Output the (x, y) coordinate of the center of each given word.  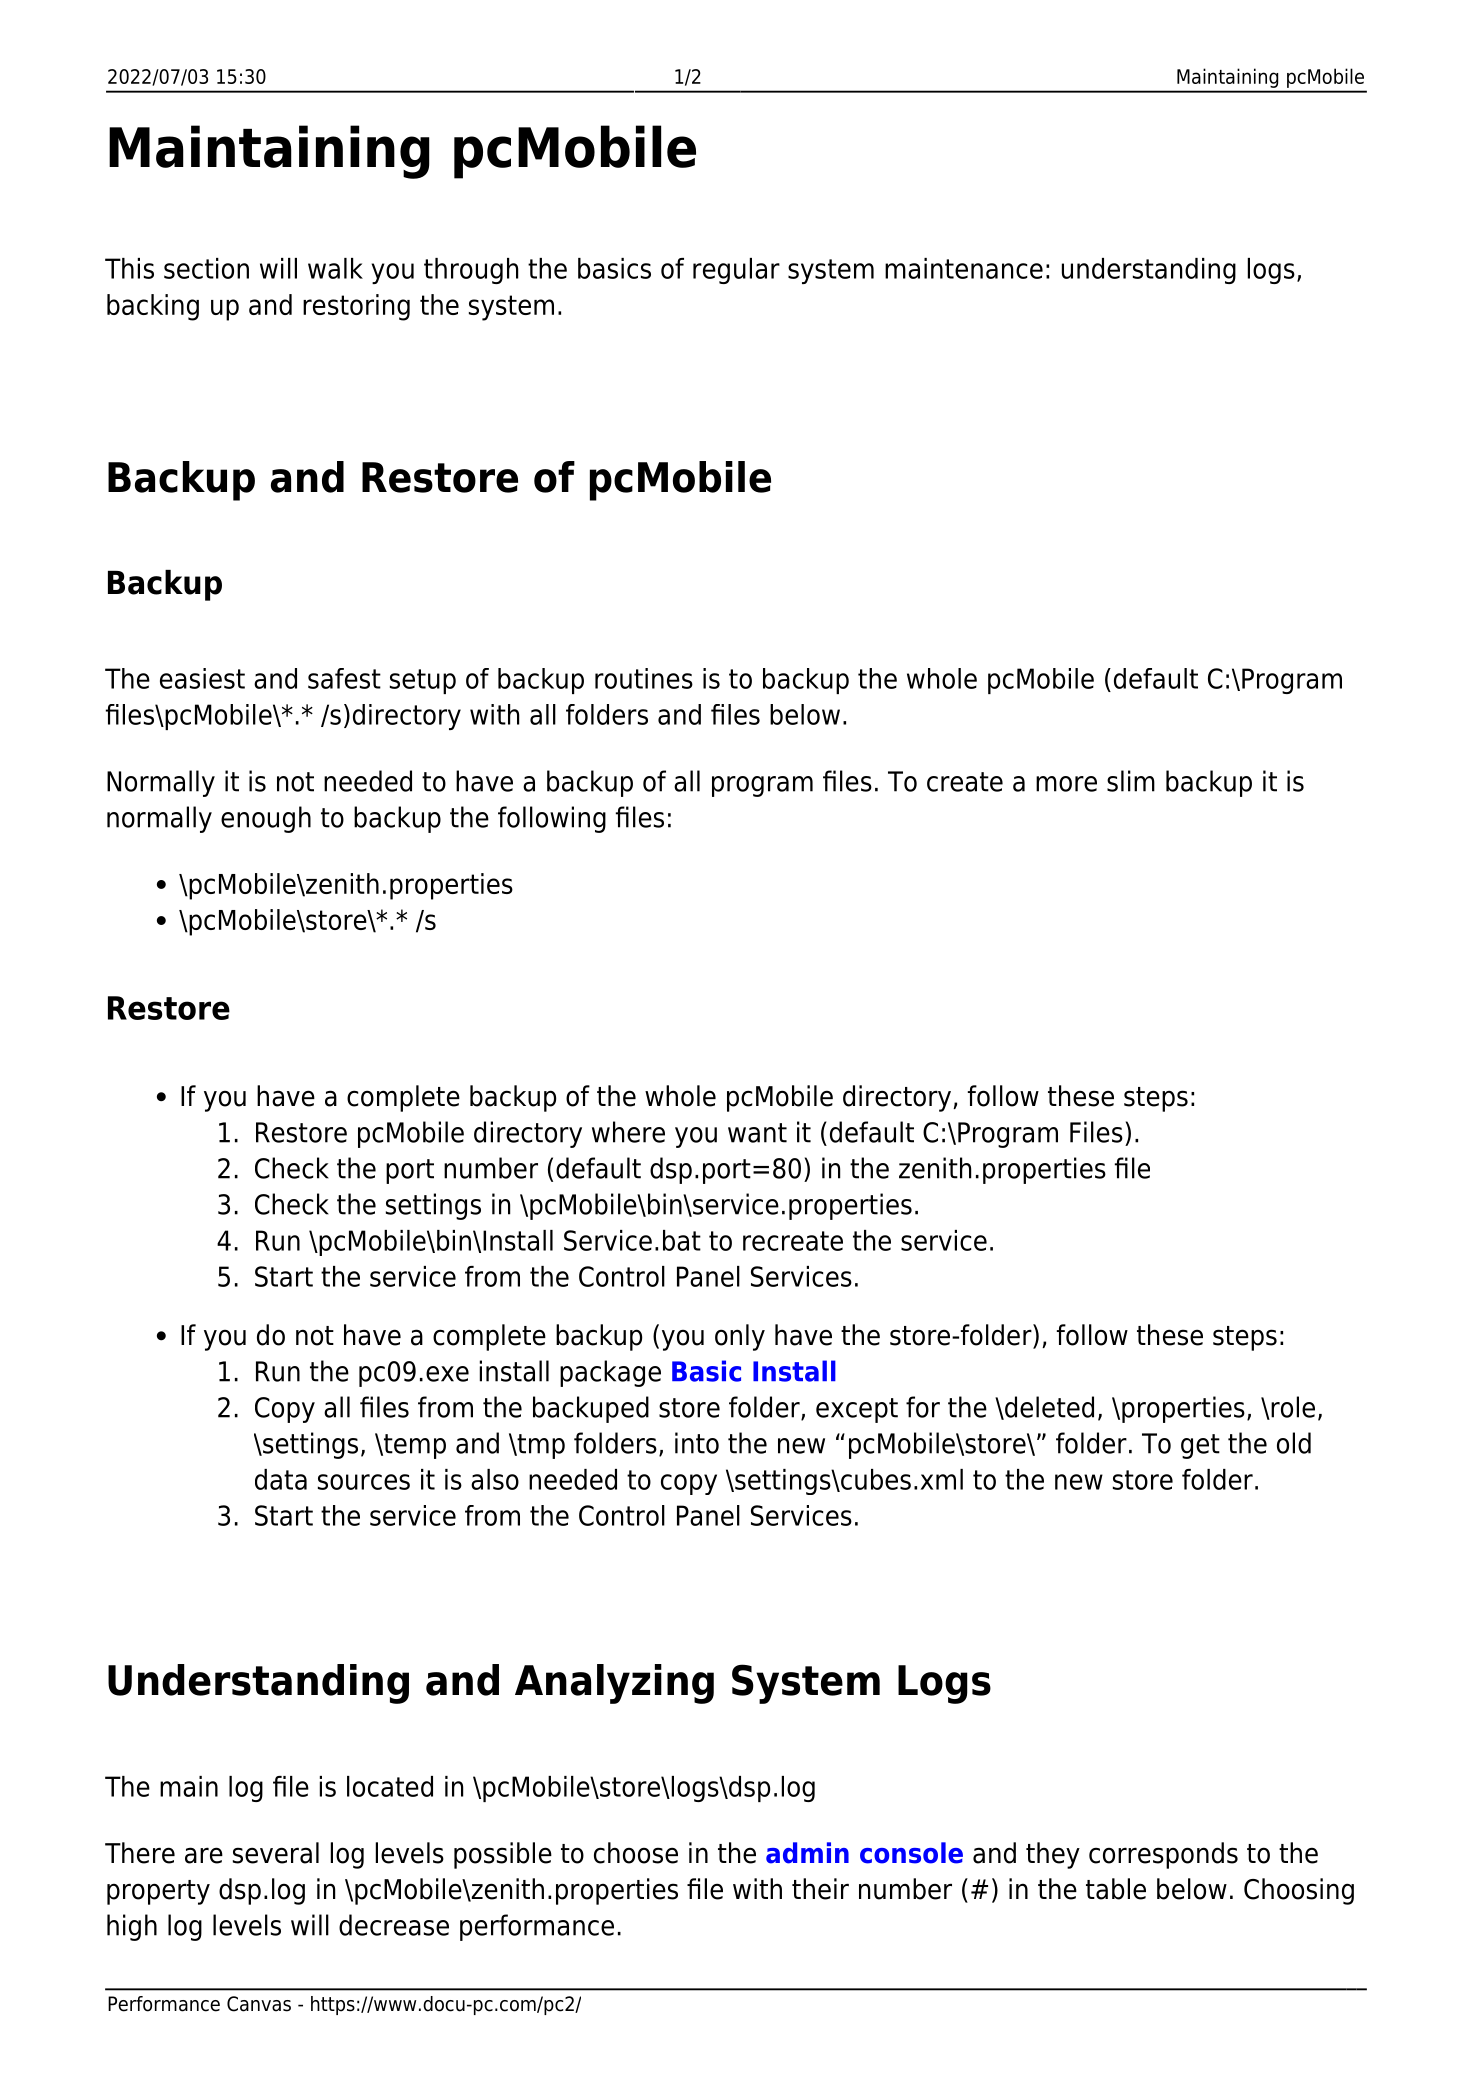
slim (1131, 781)
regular (736, 271)
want (757, 1133)
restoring (356, 307)
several (276, 1853)
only (740, 1337)
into (697, 1443)
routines (644, 678)
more (1066, 784)
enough (266, 819)
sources (364, 1482)
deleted (1048, 1408)
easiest (202, 678)
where (628, 1132)
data (281, 1479)
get (1200, 1446)
